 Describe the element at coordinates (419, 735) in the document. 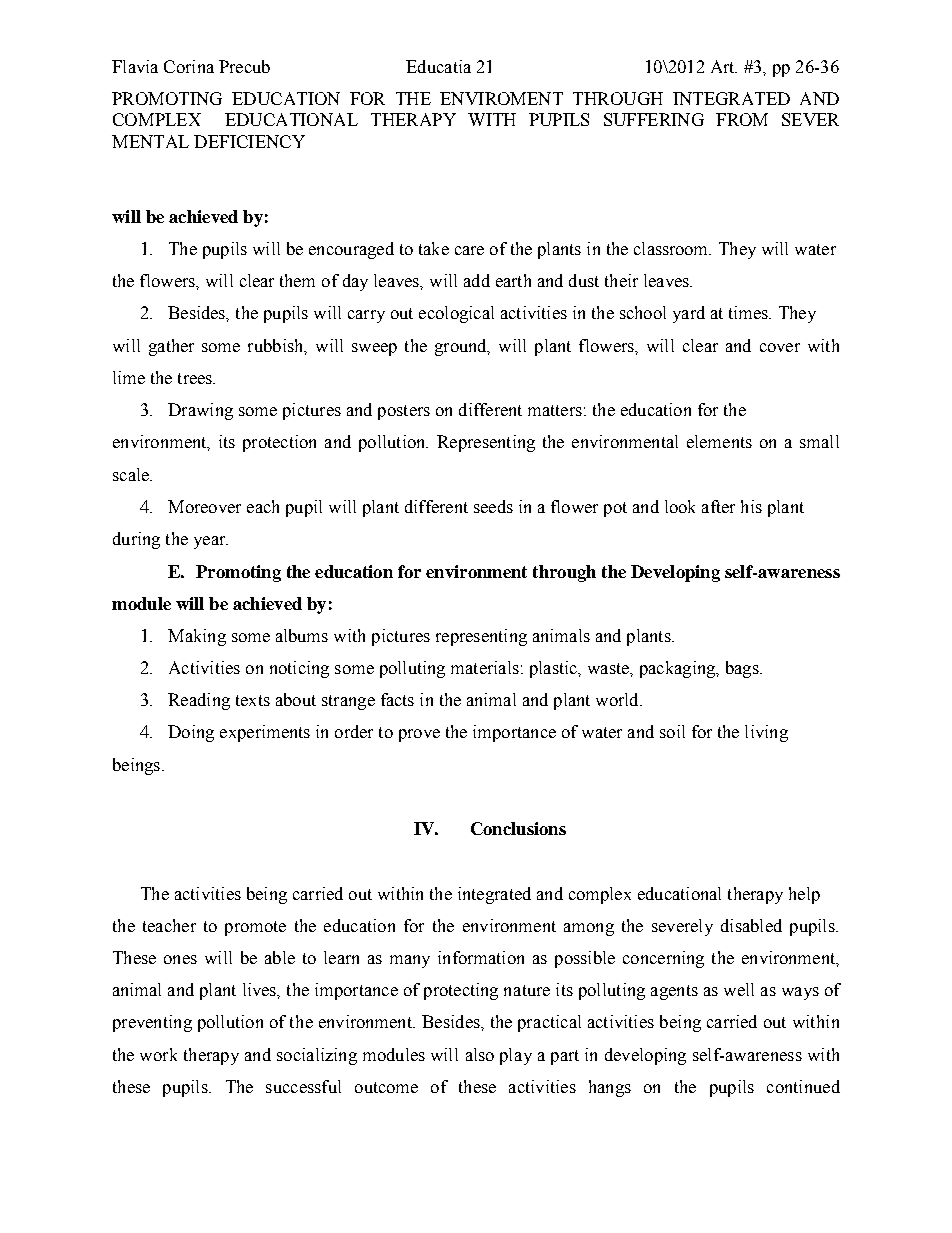

I see `prove` at that location.
